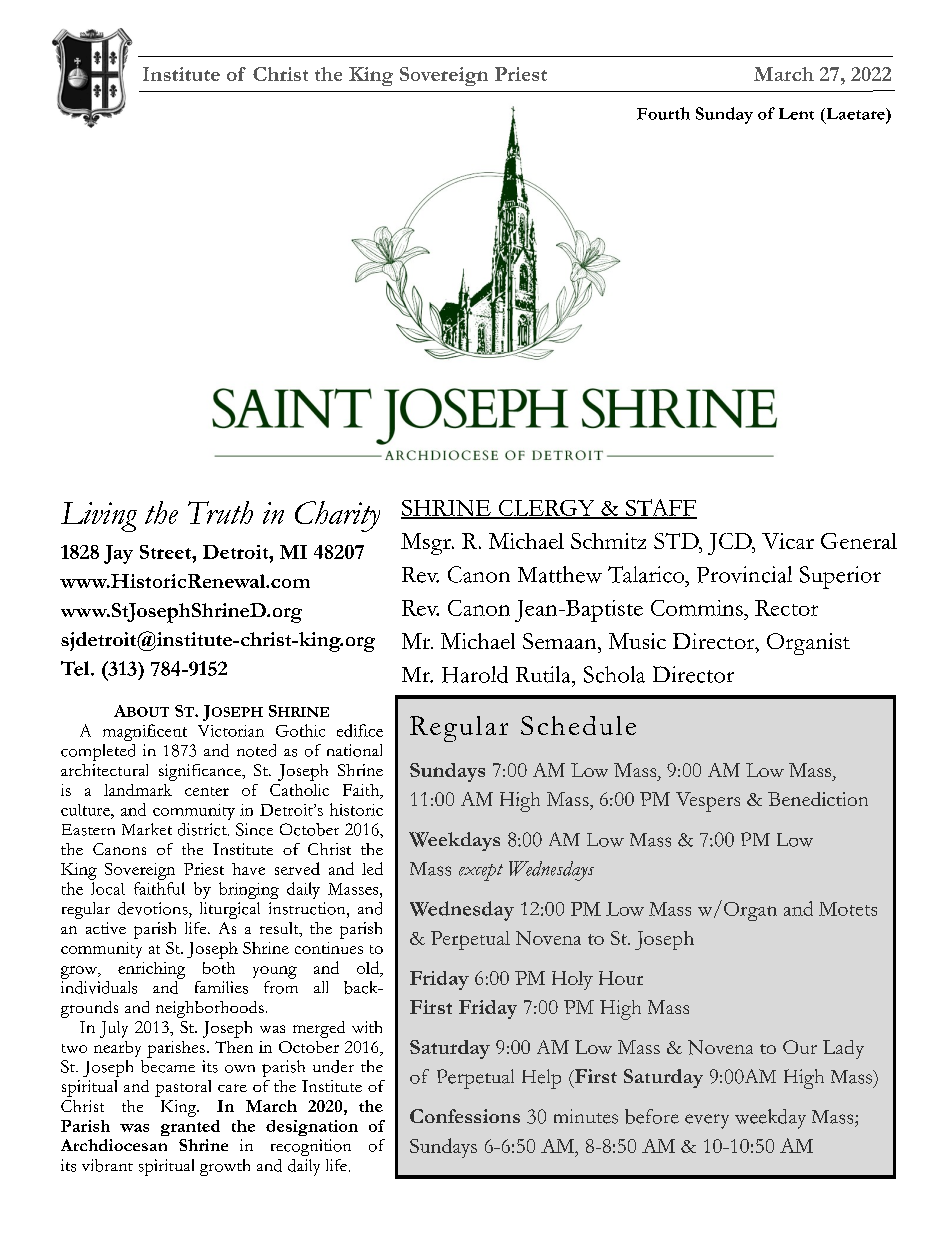 This page has height=1233, width=952. What do you see at coordinates (796, 114) in the page?
I see `Lent` at bounding box center [796, 114].
